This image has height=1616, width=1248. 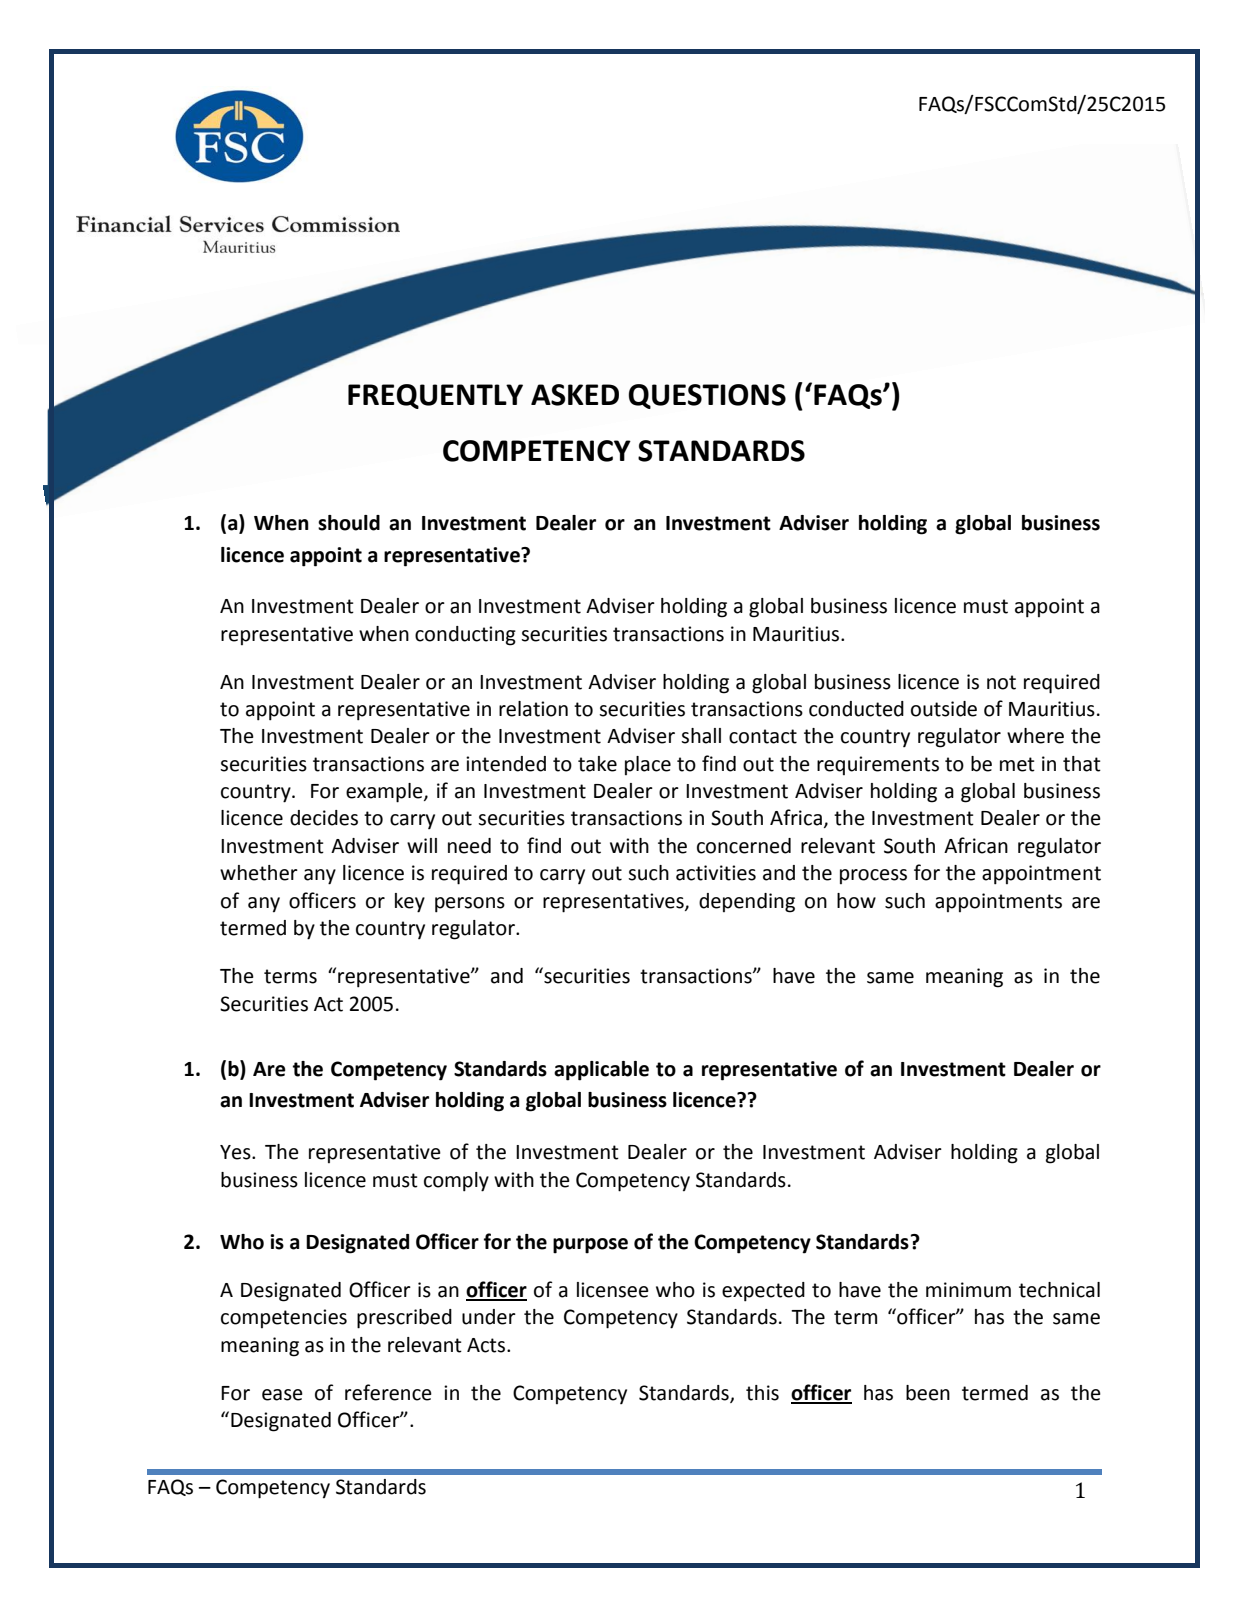 What do you see at coordinates (601, 1071) in the image?
I see `applicable` at bounding box center [601, 1071].
